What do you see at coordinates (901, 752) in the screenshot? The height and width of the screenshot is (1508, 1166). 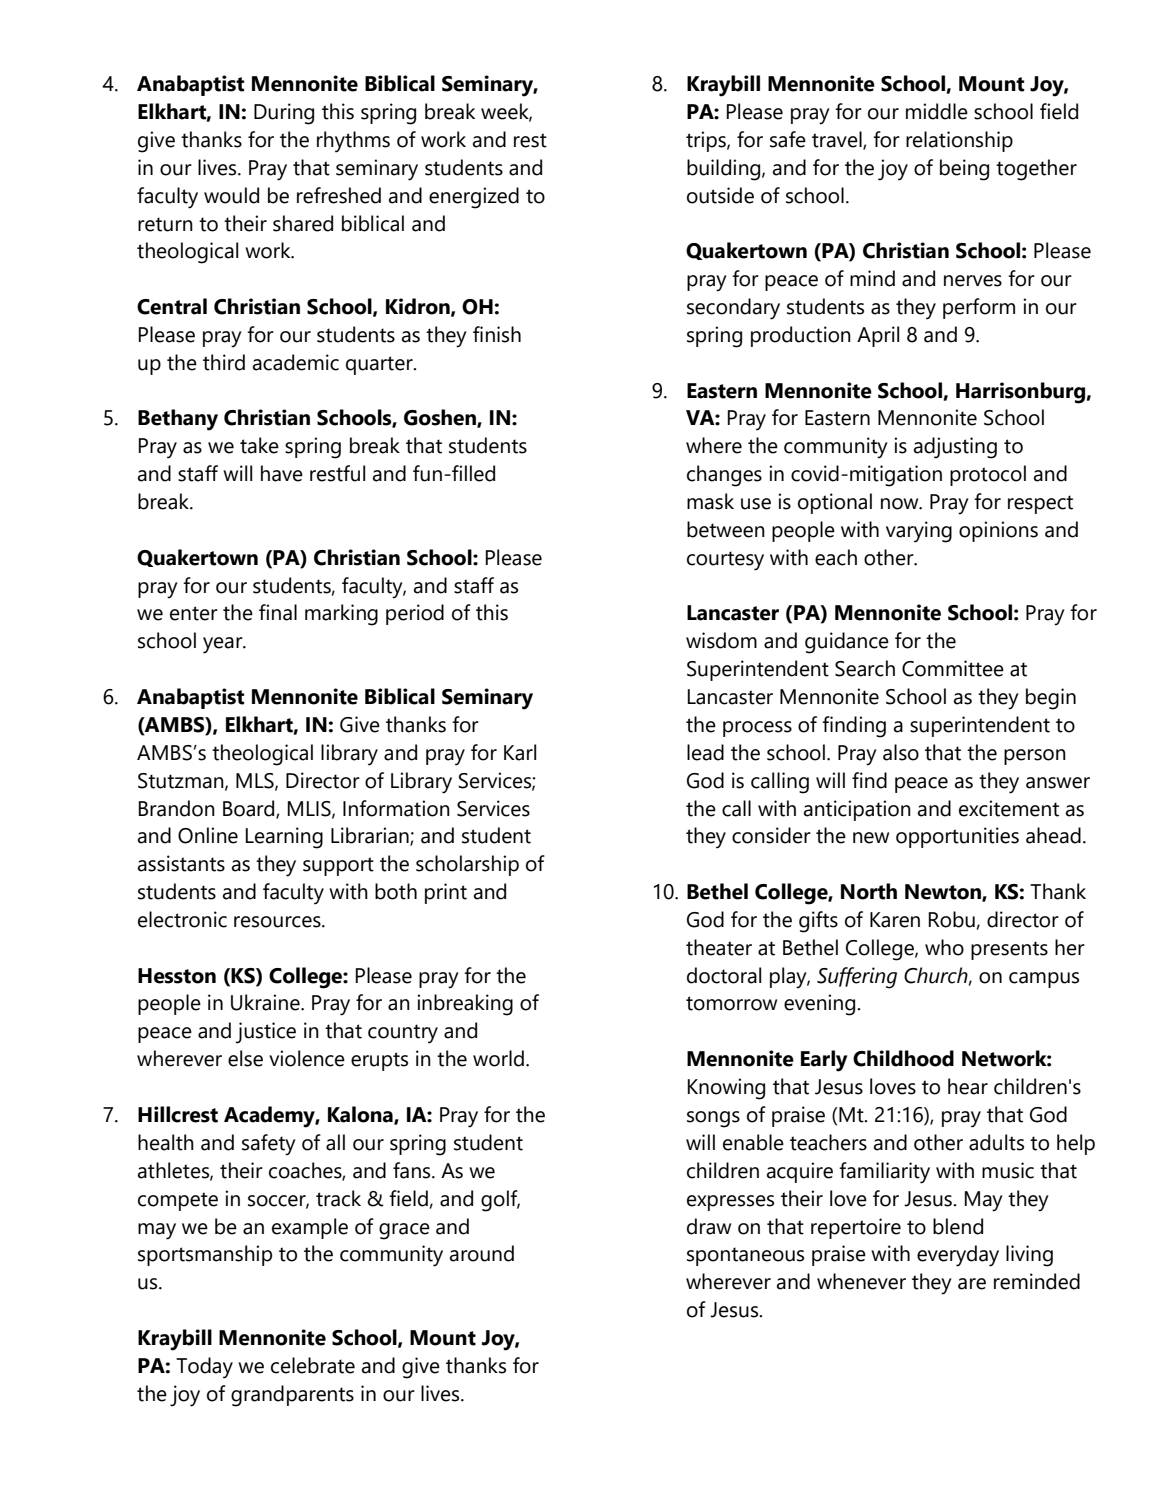 I see `also` at bounding box center [901, 752].
